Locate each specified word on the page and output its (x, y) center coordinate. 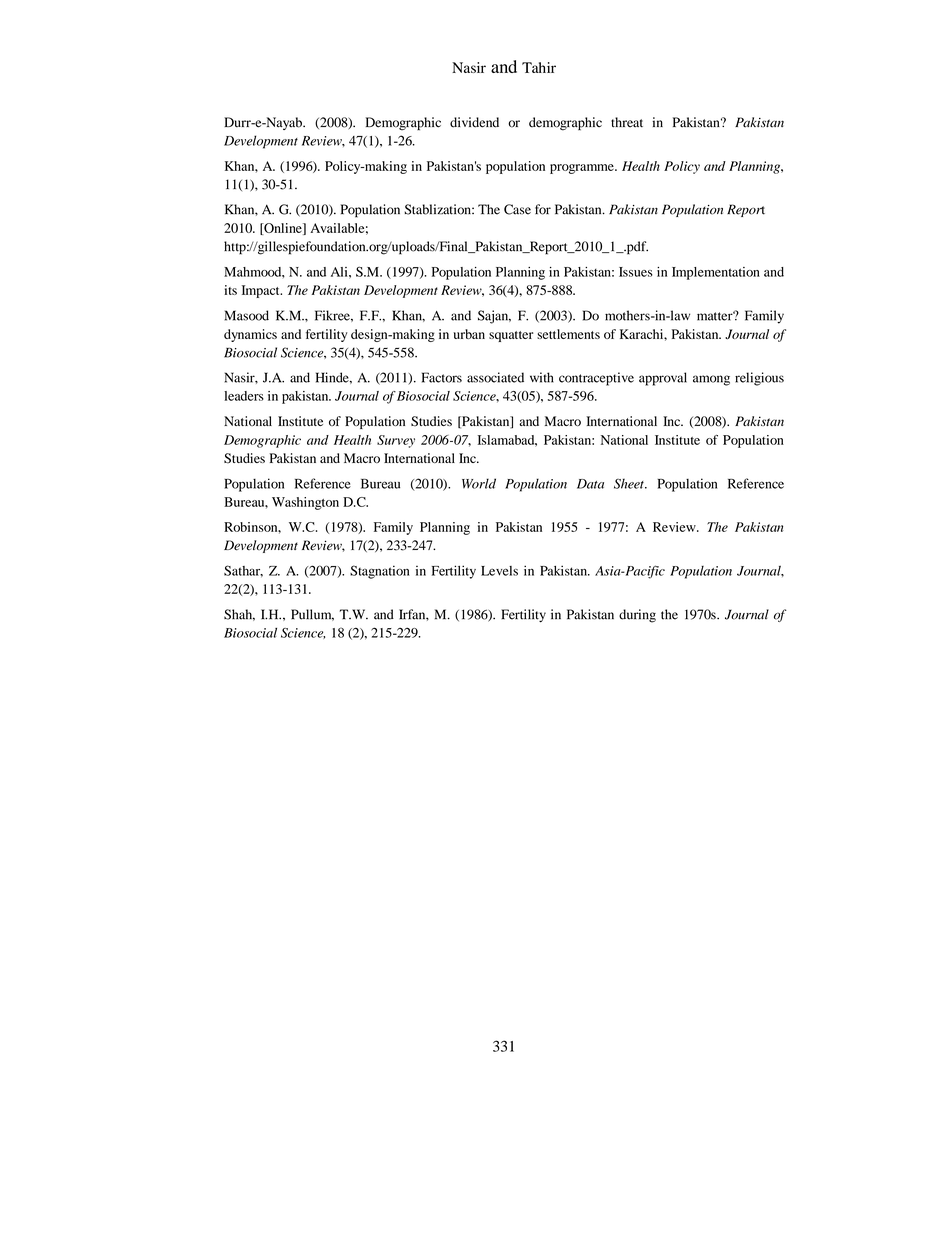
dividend (474, 122)
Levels (499, 571)
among (711, 380)
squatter (511, 336)
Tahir (539, 67)
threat (627, 122)
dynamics (250, 335)
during (637, 616)
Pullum (312, 615)
